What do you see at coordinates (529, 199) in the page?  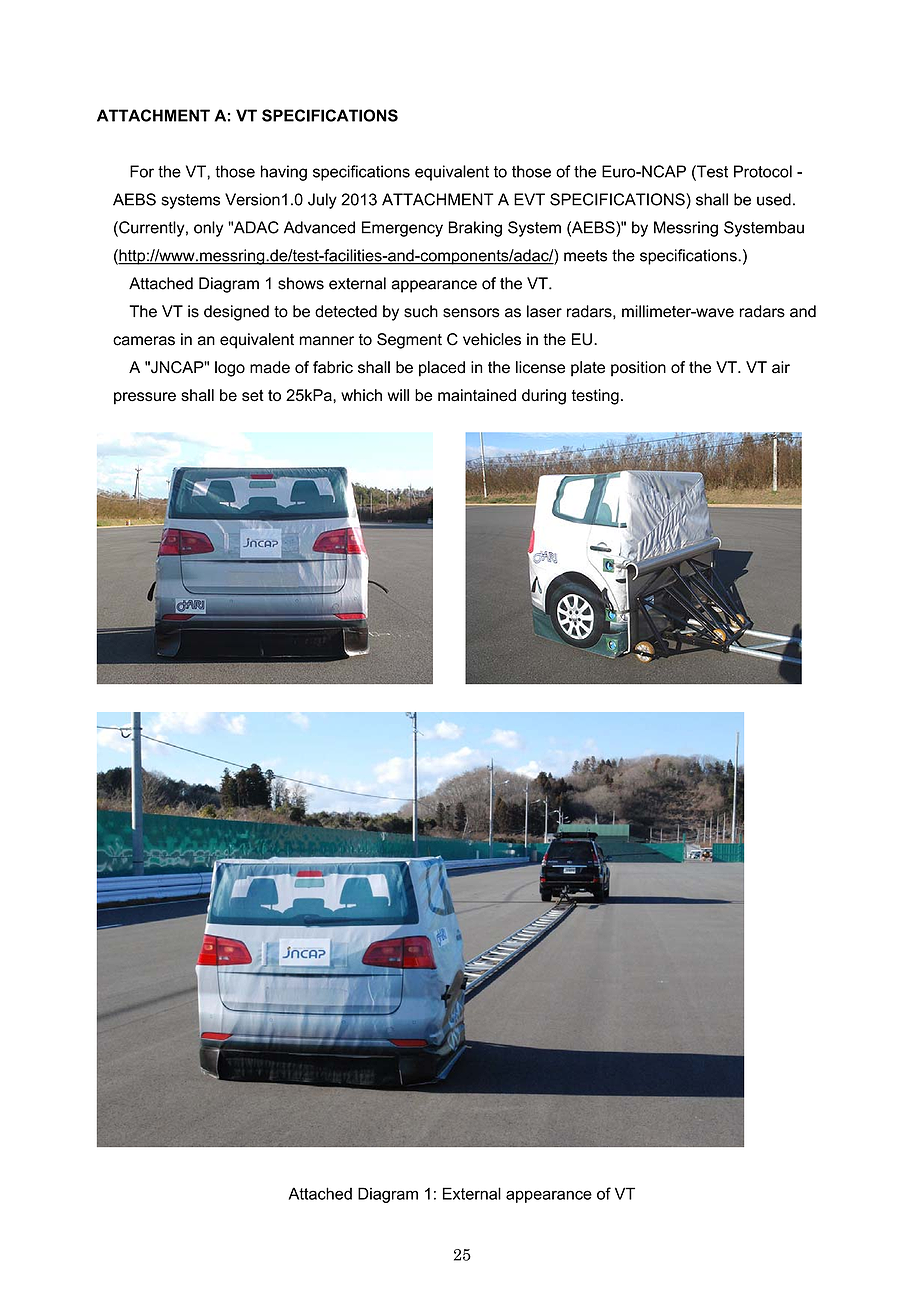 I see `EVT` at bounding box center [529, 199].
